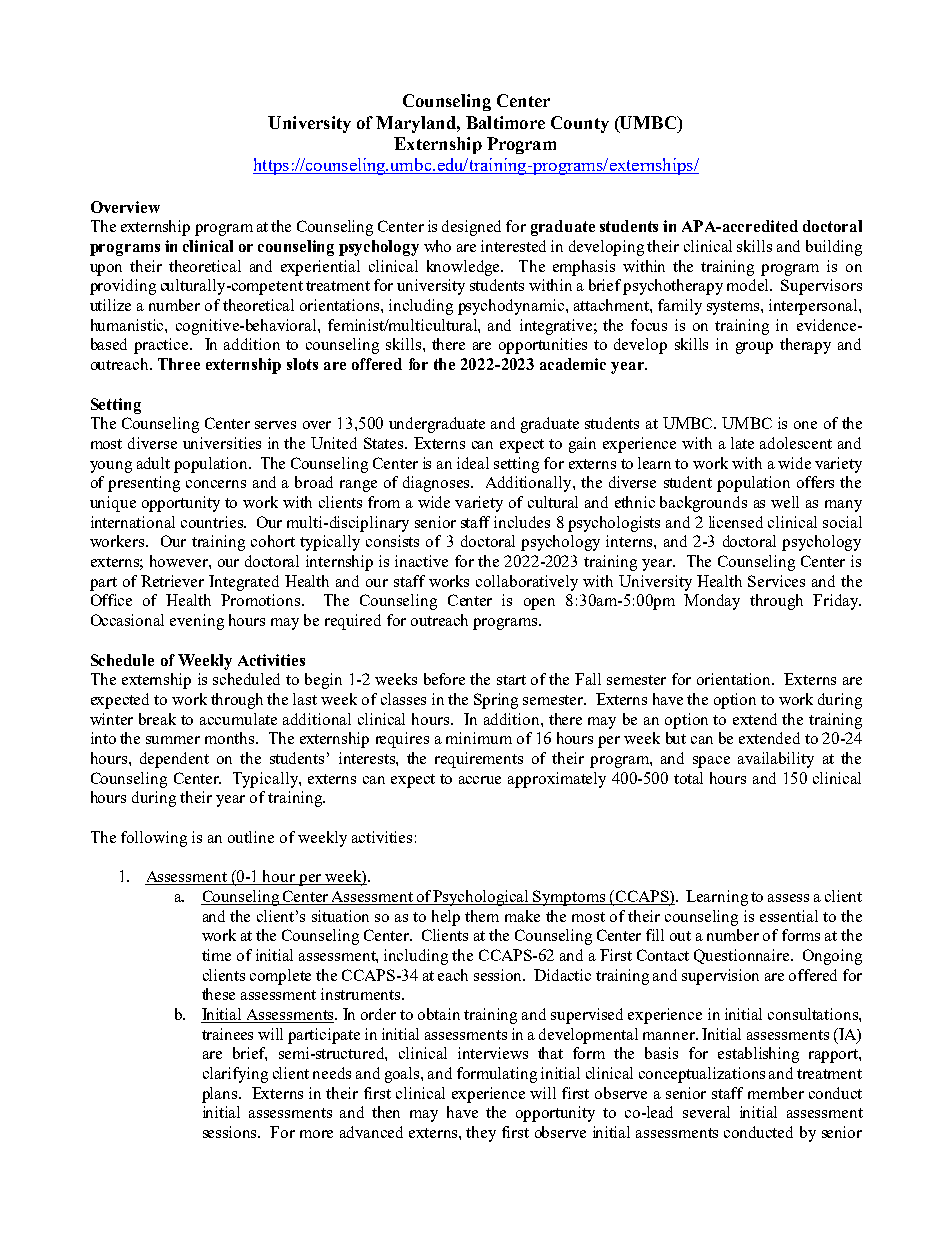 The image size is (952, 1233). What do you see at coordinates (106, 270) in the document?
I see `upon` at bounding box center [106, 270].
